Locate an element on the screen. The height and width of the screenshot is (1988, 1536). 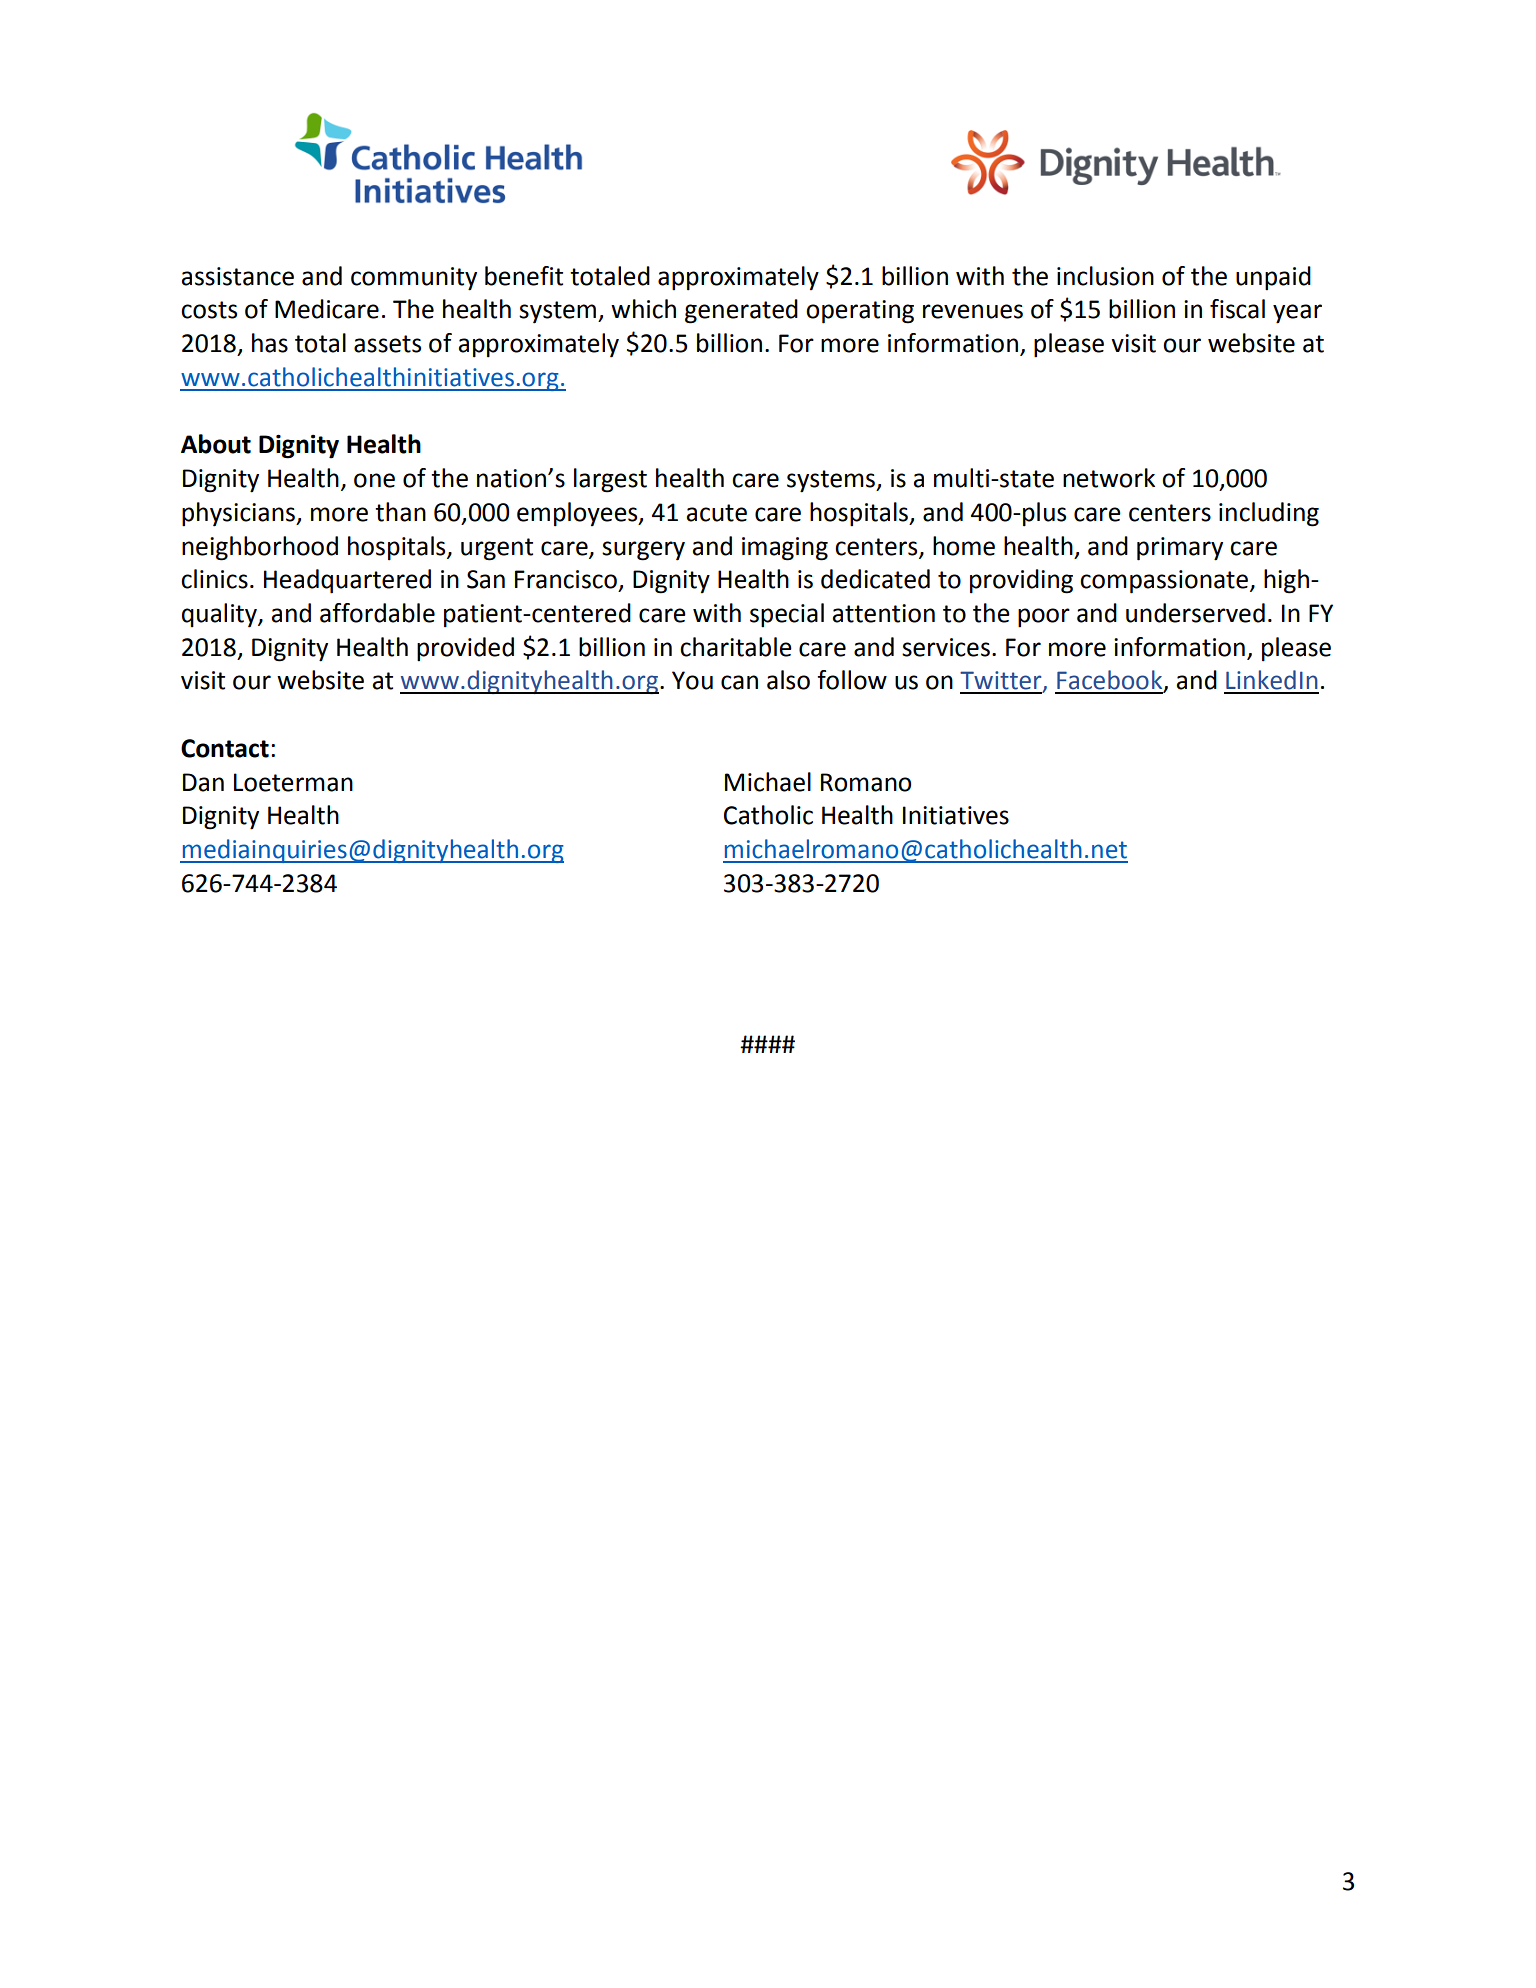
affordable is located at coordinates (377, 613).
